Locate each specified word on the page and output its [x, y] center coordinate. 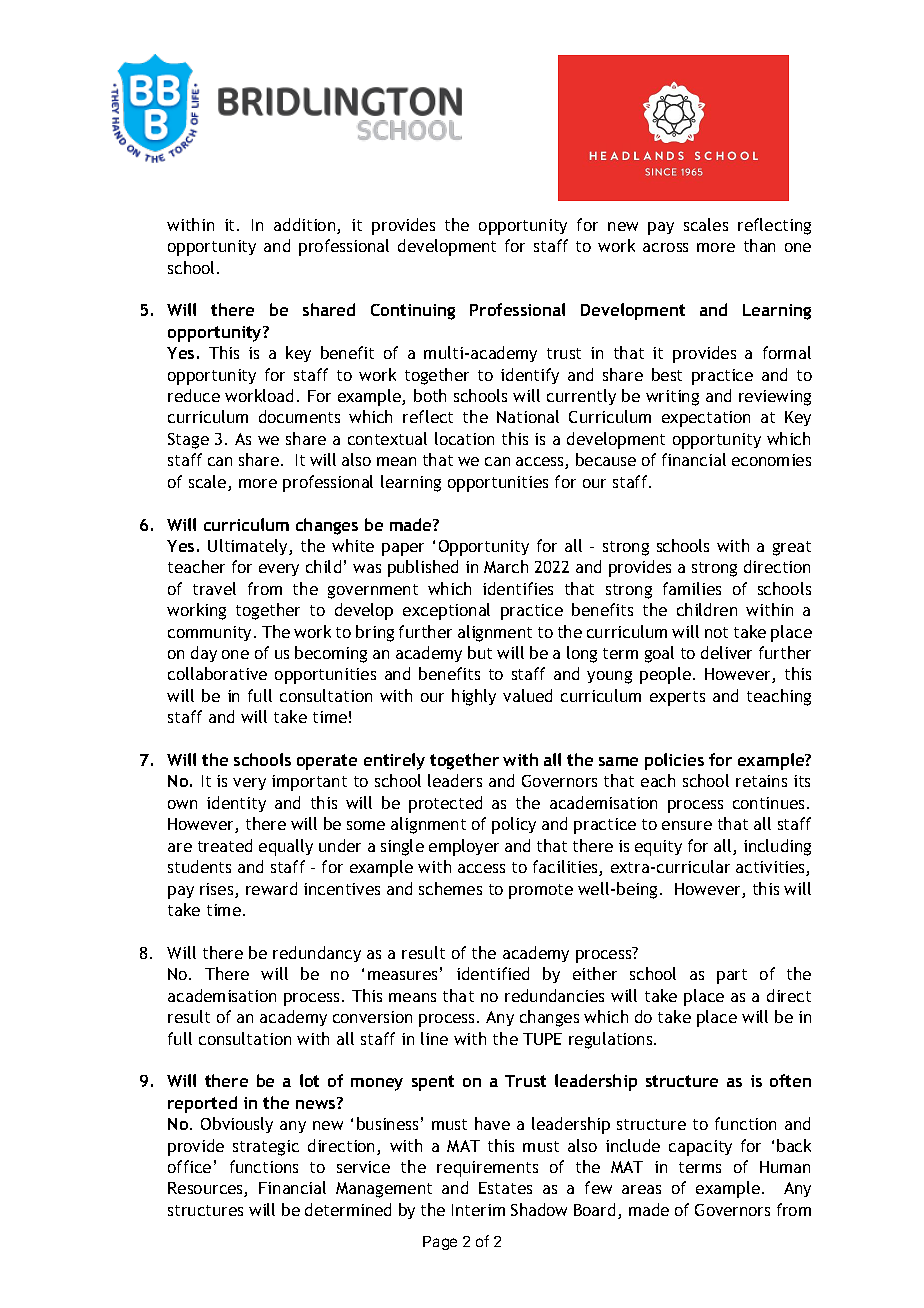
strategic [266, 1148]
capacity [700, 1148]
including [777, 847]
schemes [450, 888]
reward [271, 888]
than [759, 245]
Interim [478, 1210]
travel [214, 588]
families [692, 588]
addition [306, 226]
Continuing [413, 312]
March [506, 566]
